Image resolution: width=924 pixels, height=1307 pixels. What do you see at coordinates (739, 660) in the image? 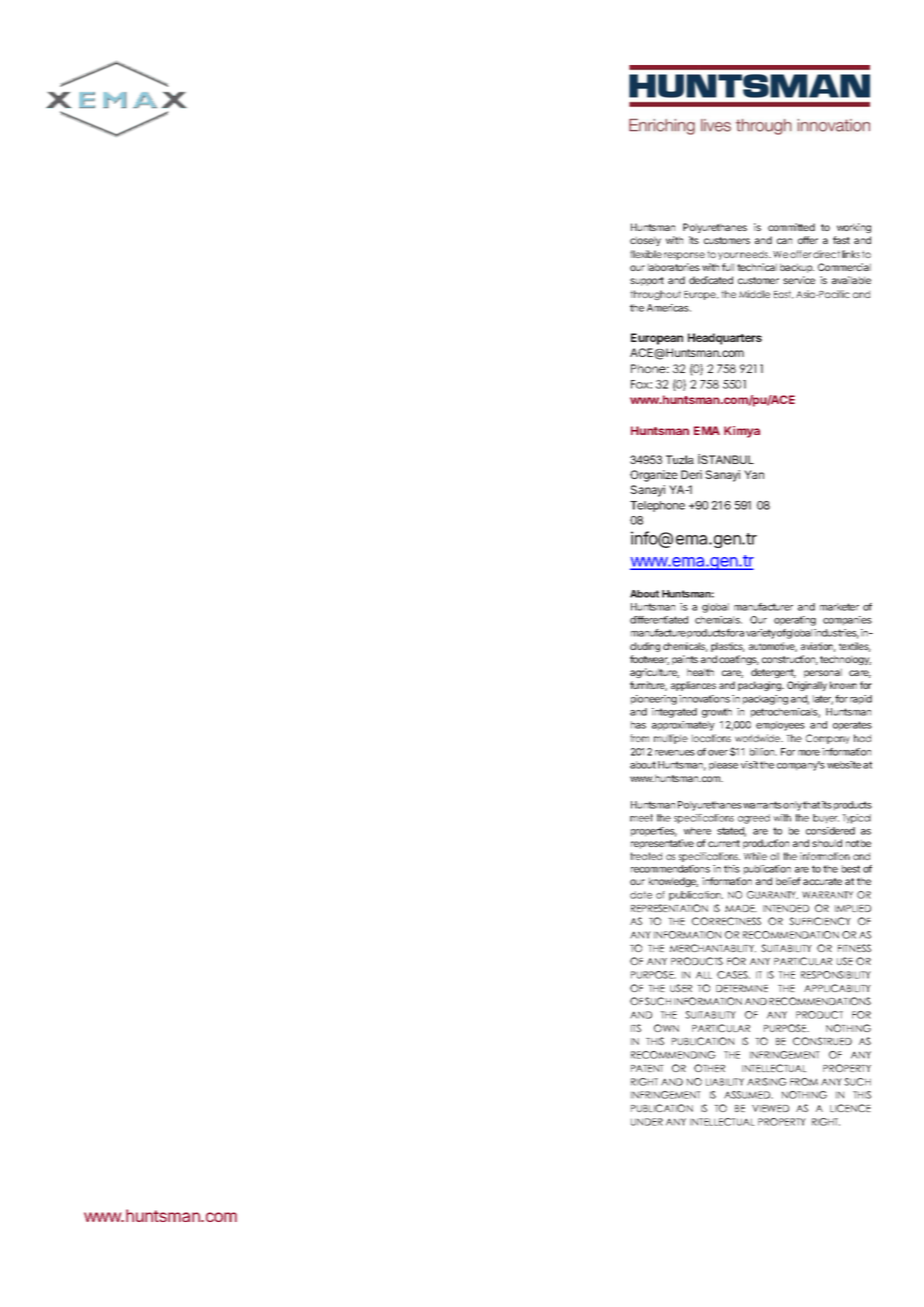
I see `coatings` at bounding box center [739, 660].
